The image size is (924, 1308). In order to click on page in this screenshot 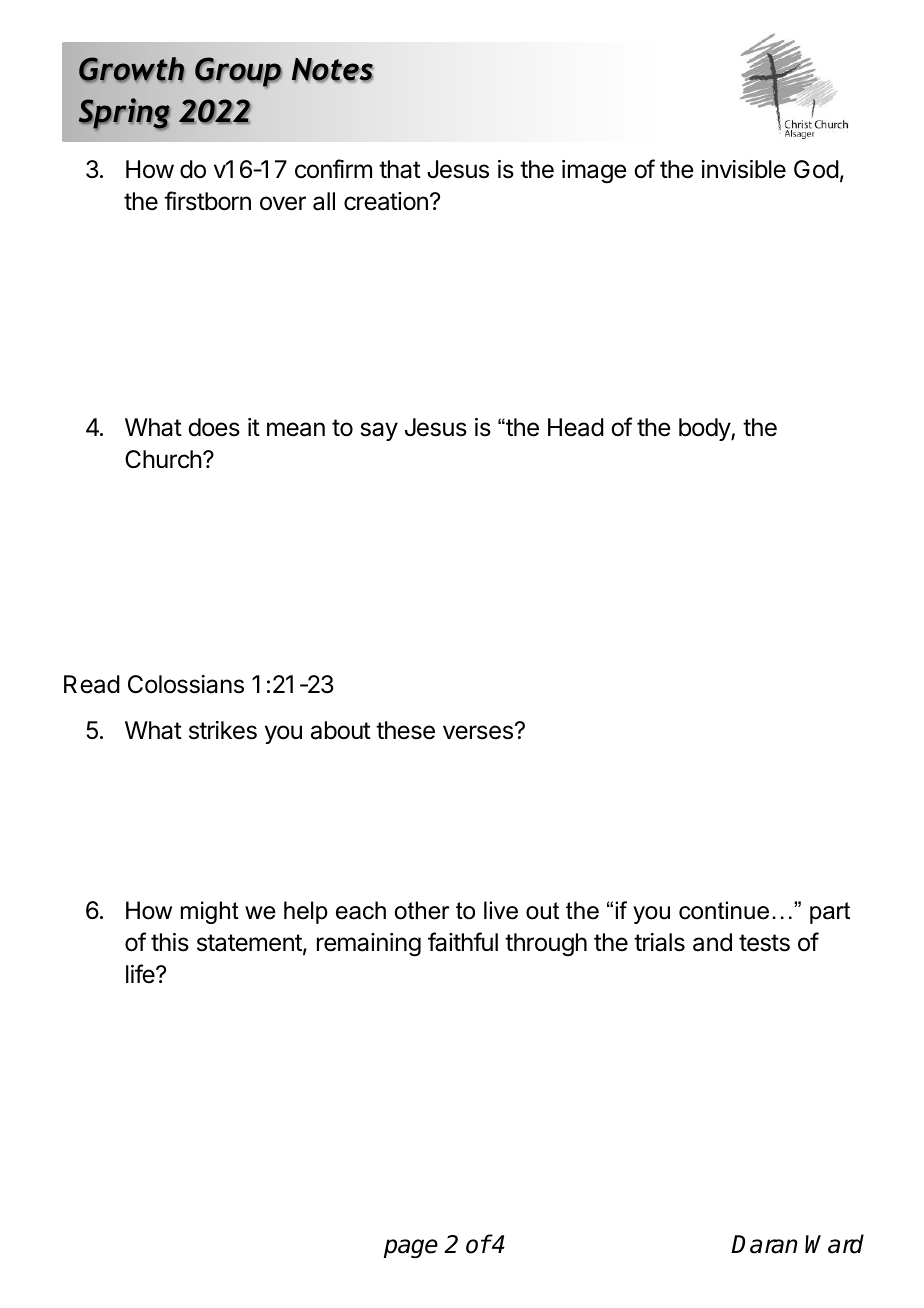, I will do `click(411, 1248)`.
